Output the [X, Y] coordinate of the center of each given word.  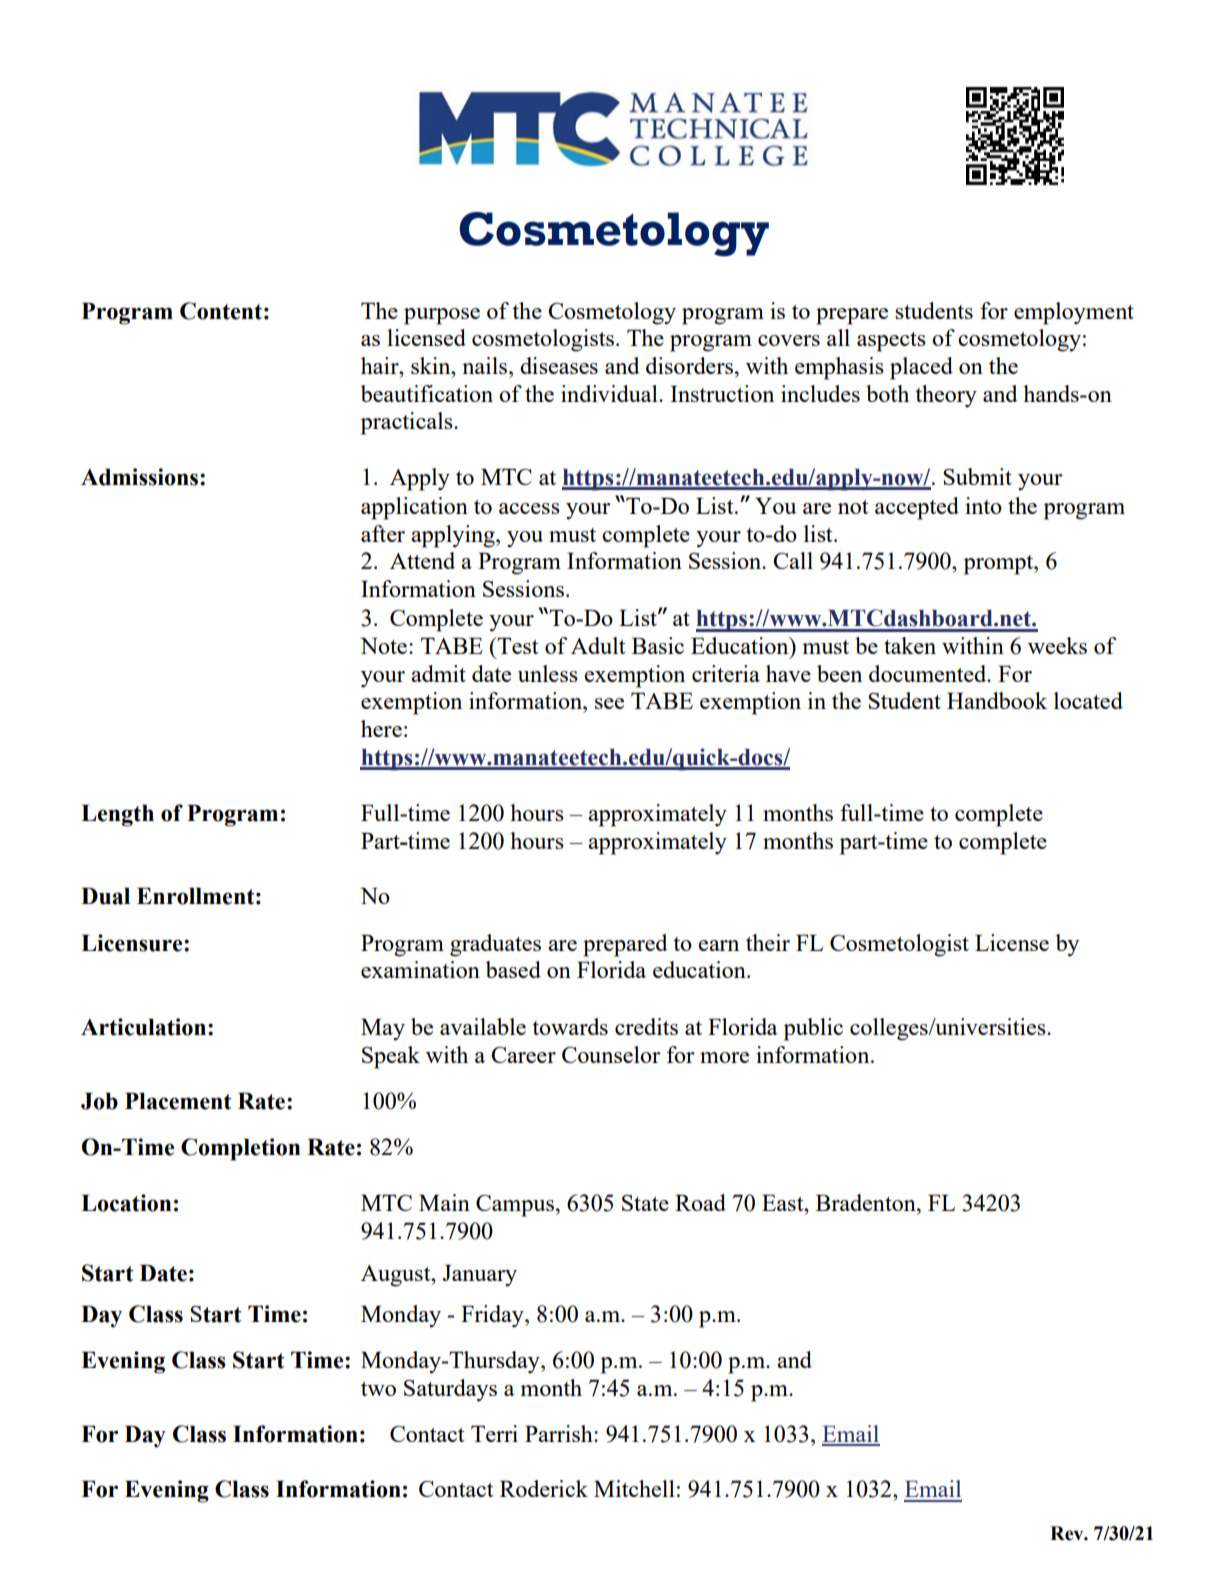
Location [126, 1203]
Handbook [997, 700]
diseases [559, 365]
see [609, 703]
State [645, 1203]
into [983, 505]
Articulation [145, 1027]
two [378, 1389]
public [813, 1029]
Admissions [141, 477]
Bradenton [867, 1202]
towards [570, 1026]
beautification [427, 393]
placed [921, 368]
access [529, 508]
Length [117, 815]
